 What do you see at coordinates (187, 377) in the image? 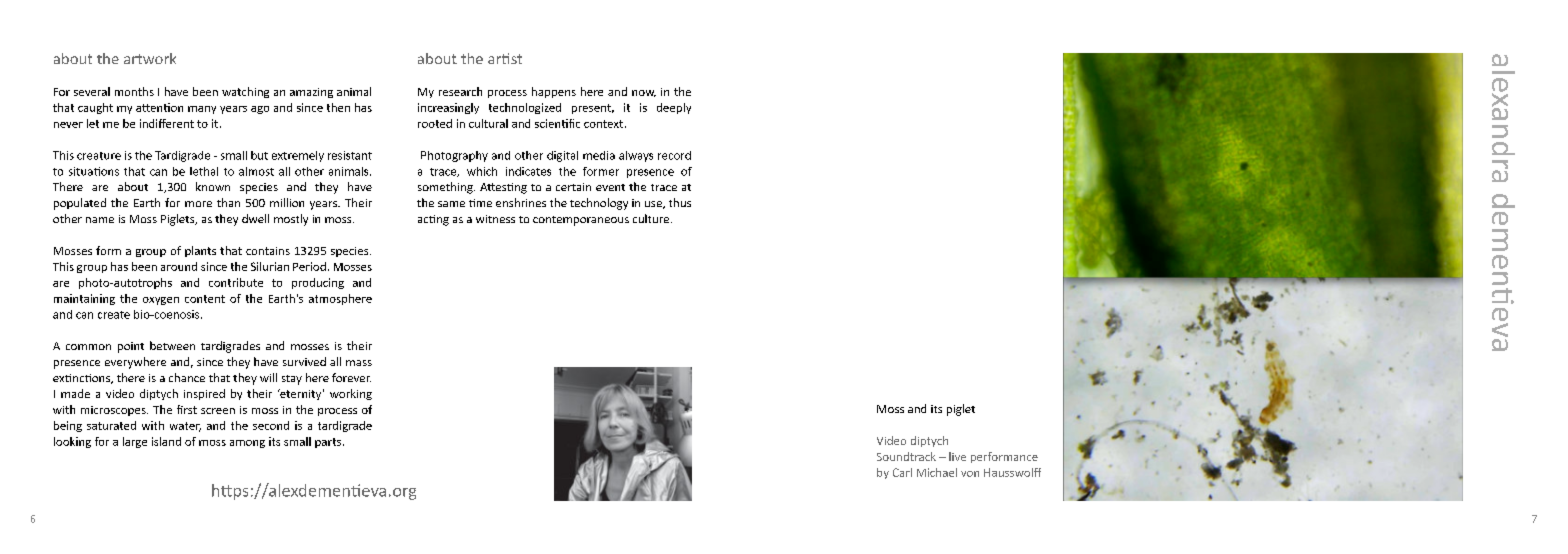
I see `chance` at bounding box center [187, 377].
